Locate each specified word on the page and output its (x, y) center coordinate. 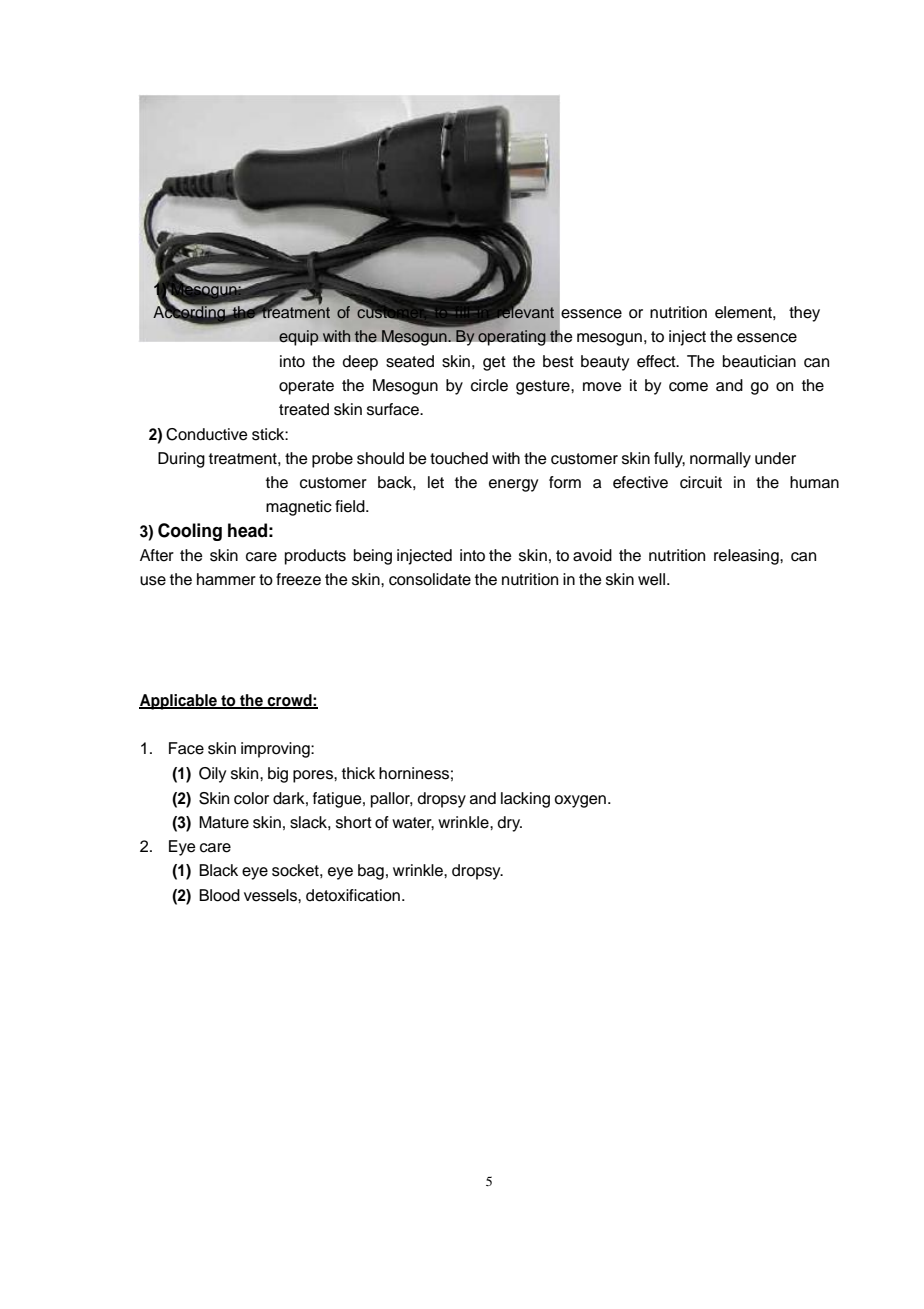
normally (720, 460)
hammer (226, 579)
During (181, 460)
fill (462, 312)
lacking (525, 800)
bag (371, 872)
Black (218, 870)
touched (459, 458)
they (804, 314)
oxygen (580, 801)
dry (510, 824)
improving (276, 750)
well (651, 579)
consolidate (430, 579)
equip (299, 338)
